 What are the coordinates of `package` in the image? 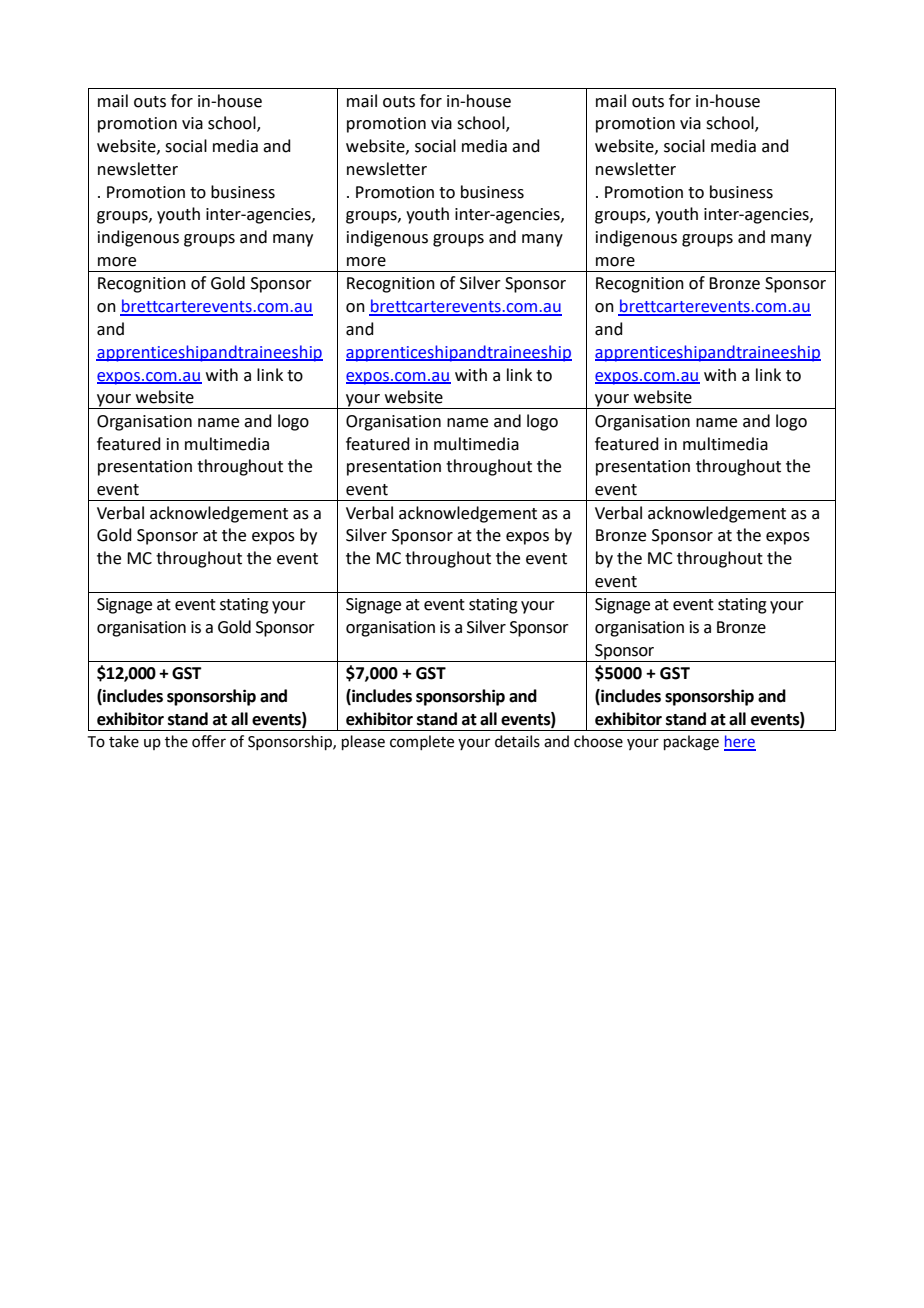 It's located at (691, 743).
